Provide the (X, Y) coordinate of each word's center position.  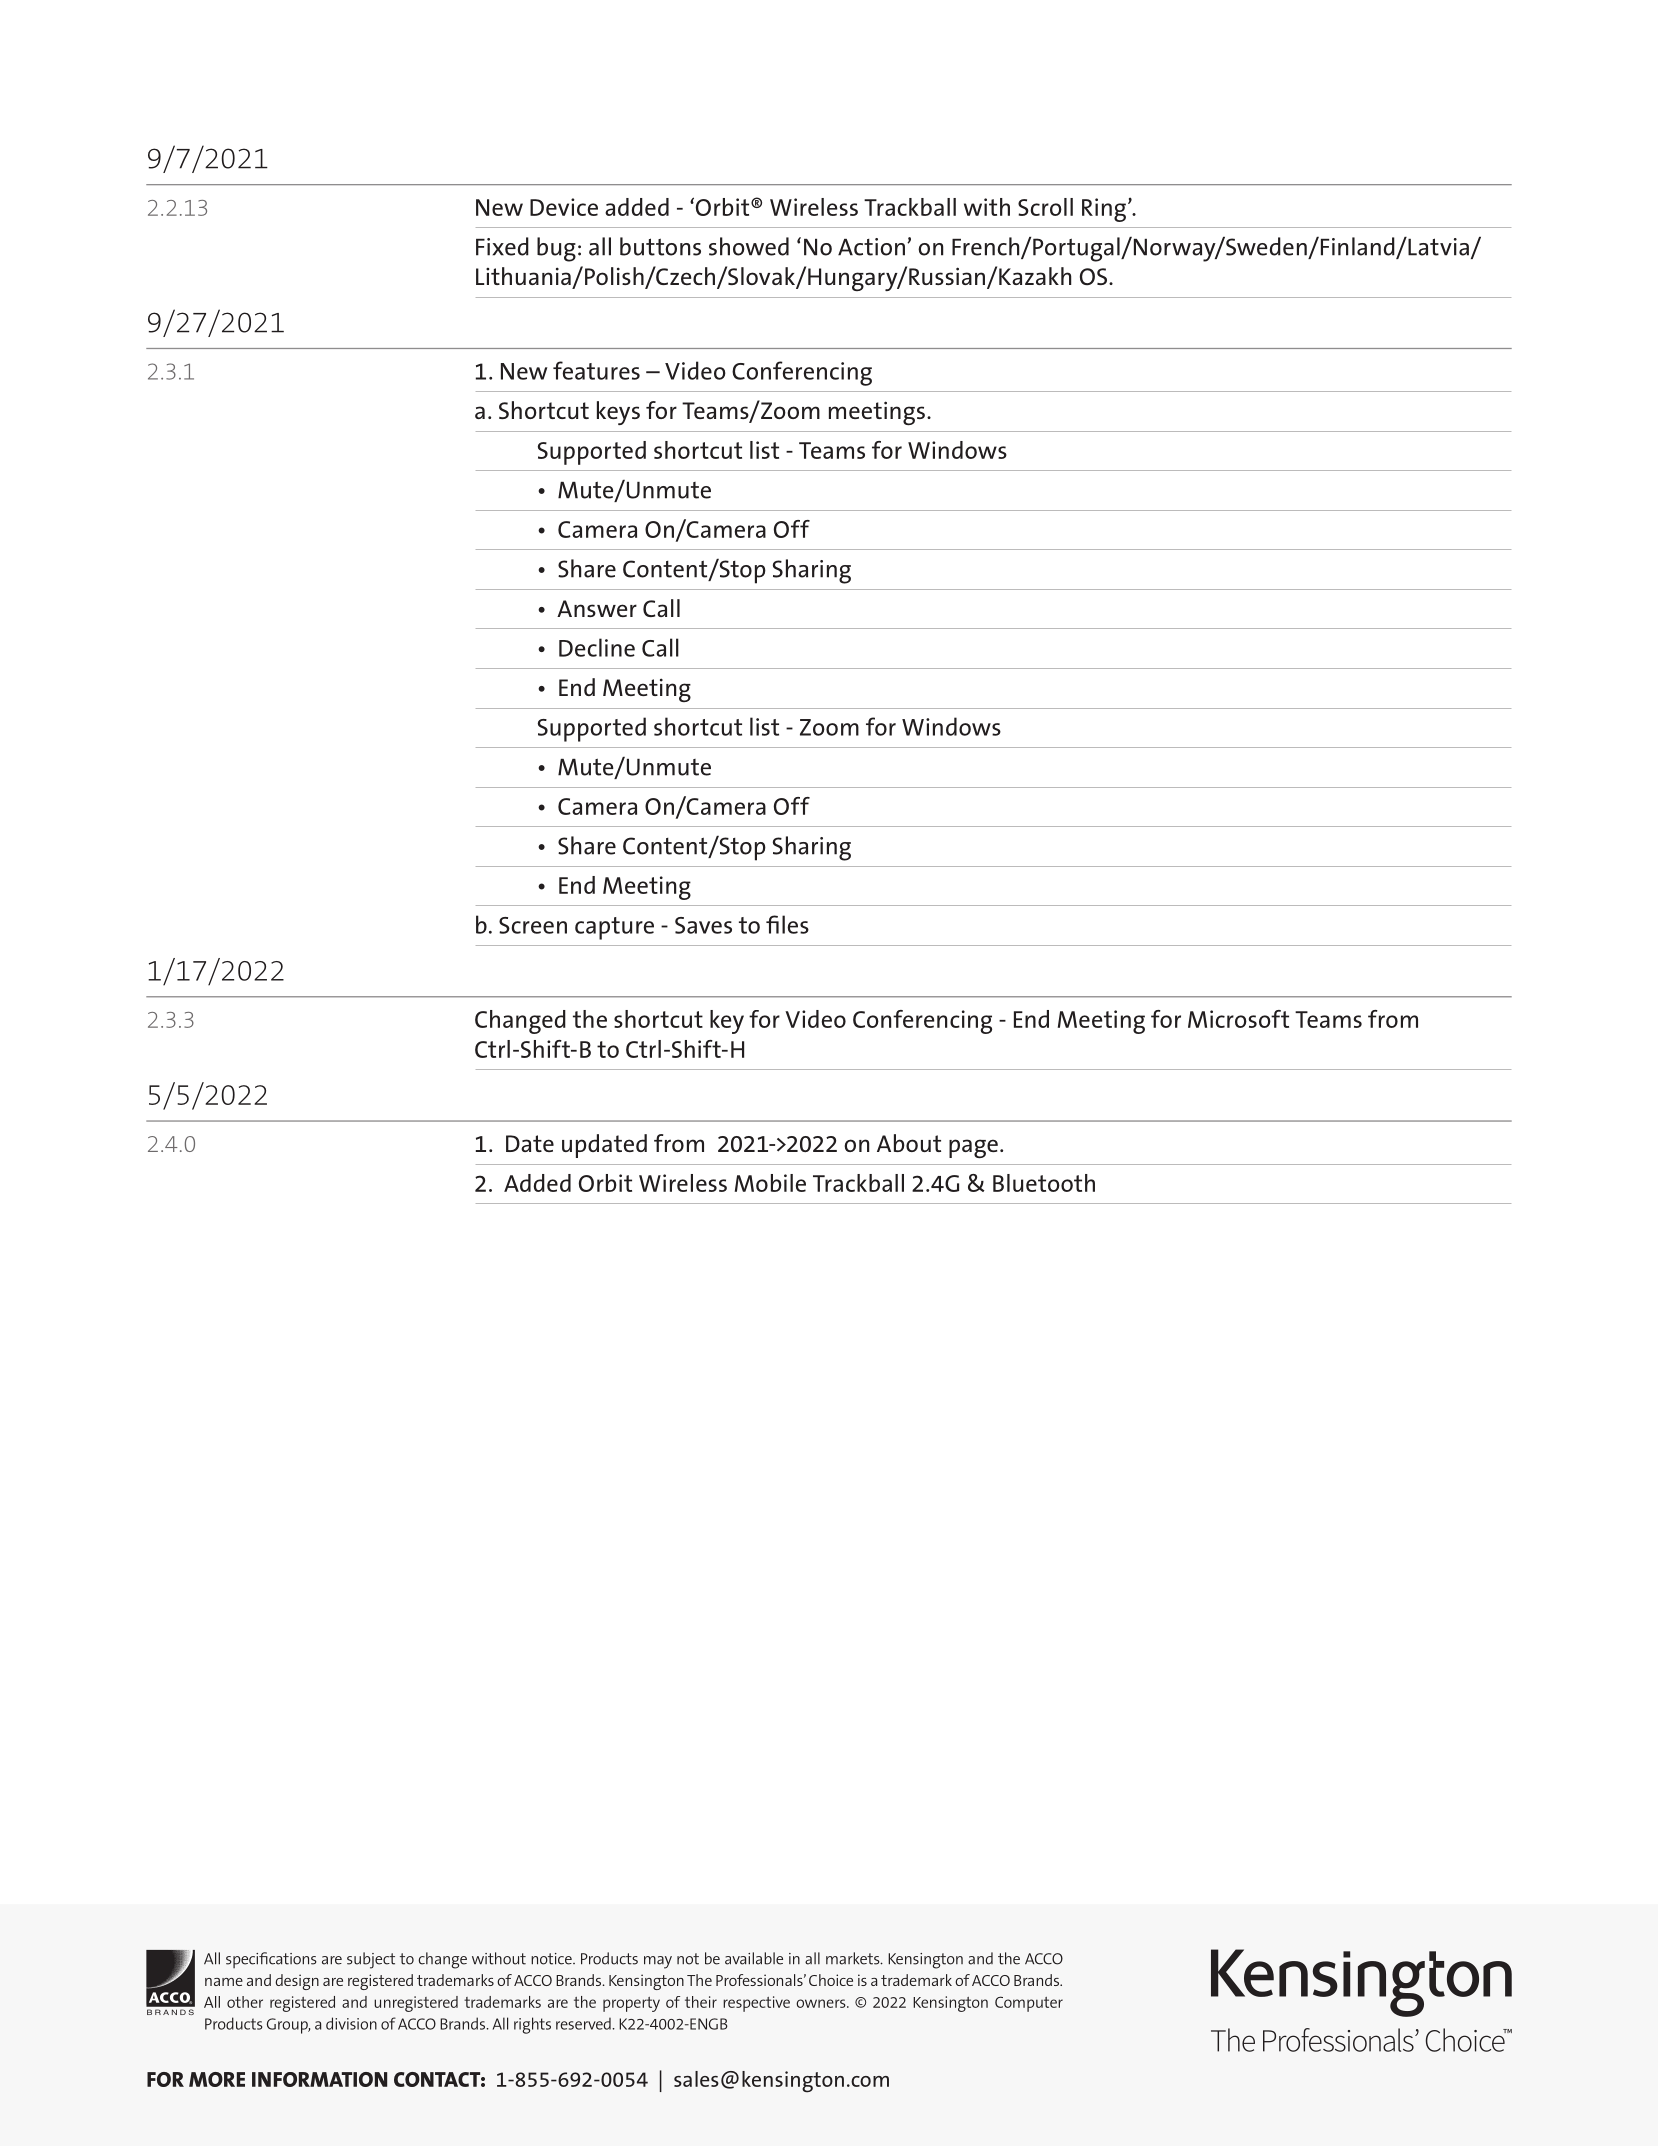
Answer (597, 608)
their (701, 2002)
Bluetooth (1044, 1183)
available (754, 1958)
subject (371, 1960)
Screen (533, 925)
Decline (597, 647)
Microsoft (1238, 1019)
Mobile (770, 1183)
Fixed (502, 246)
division (351, 2023)
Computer (1029, 2004)
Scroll (1045, 207)
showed (749, 246)
